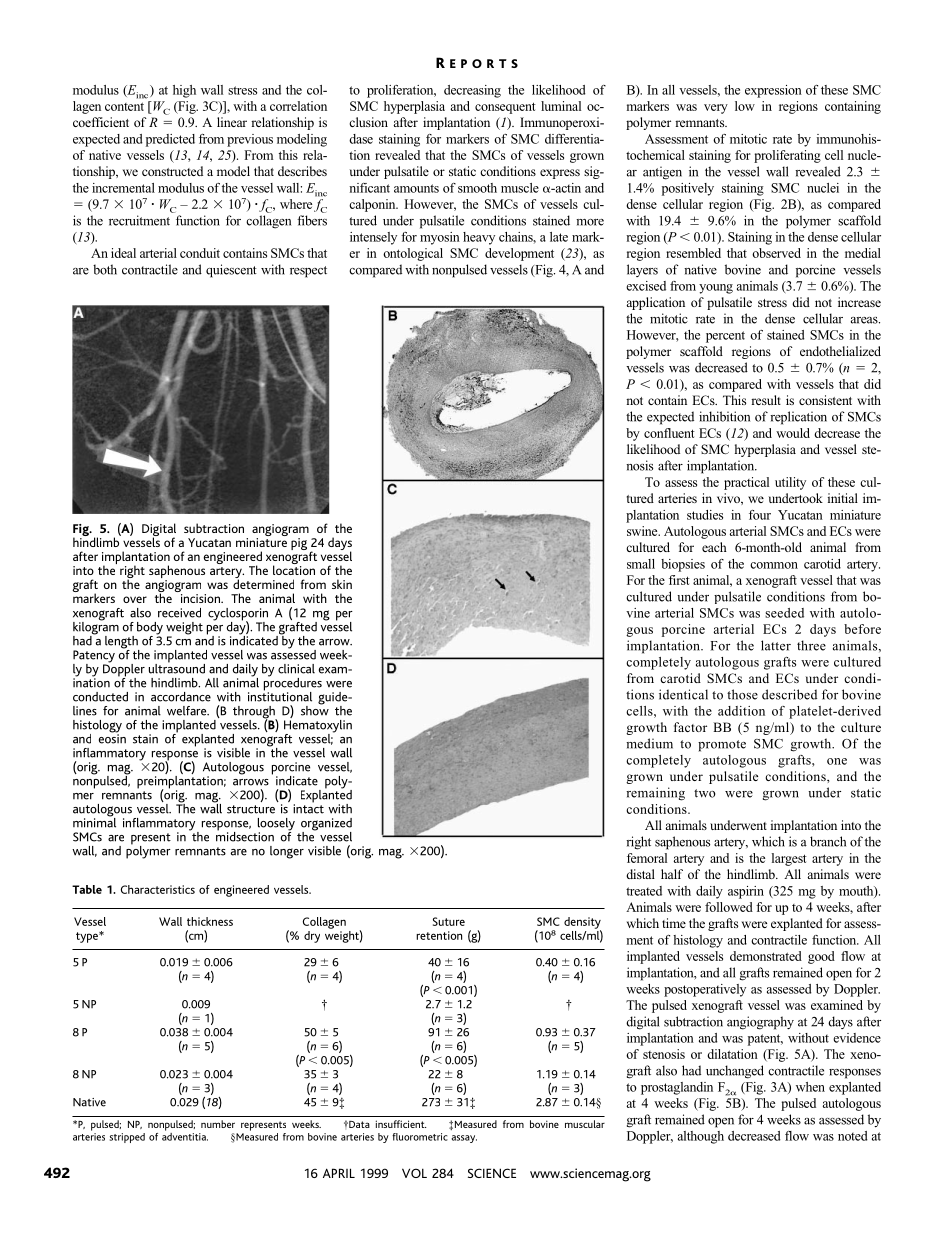 This page has height=1233, width=952. I want to click on latter, so click(776, 645).
